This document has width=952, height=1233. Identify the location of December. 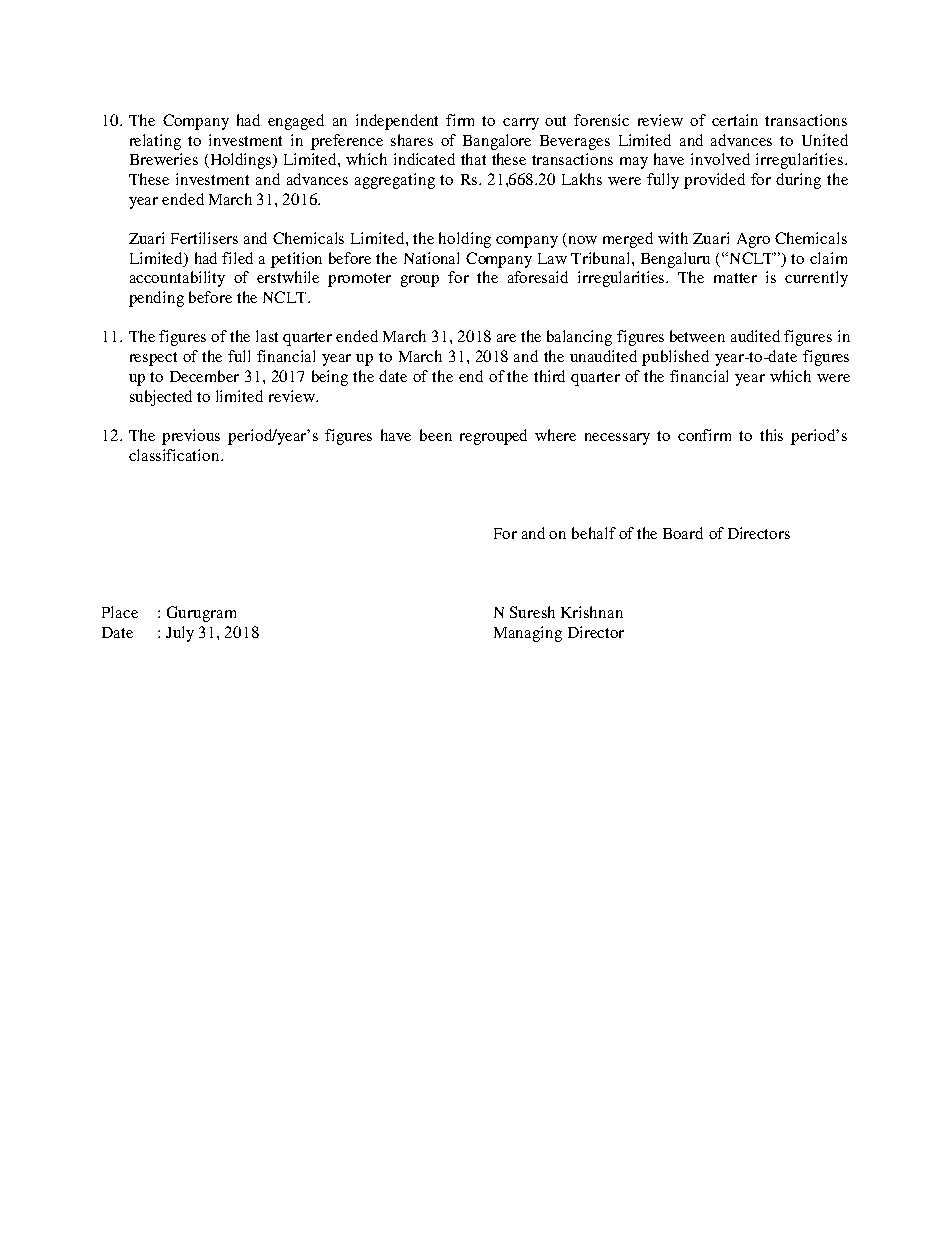
(204, 376).
